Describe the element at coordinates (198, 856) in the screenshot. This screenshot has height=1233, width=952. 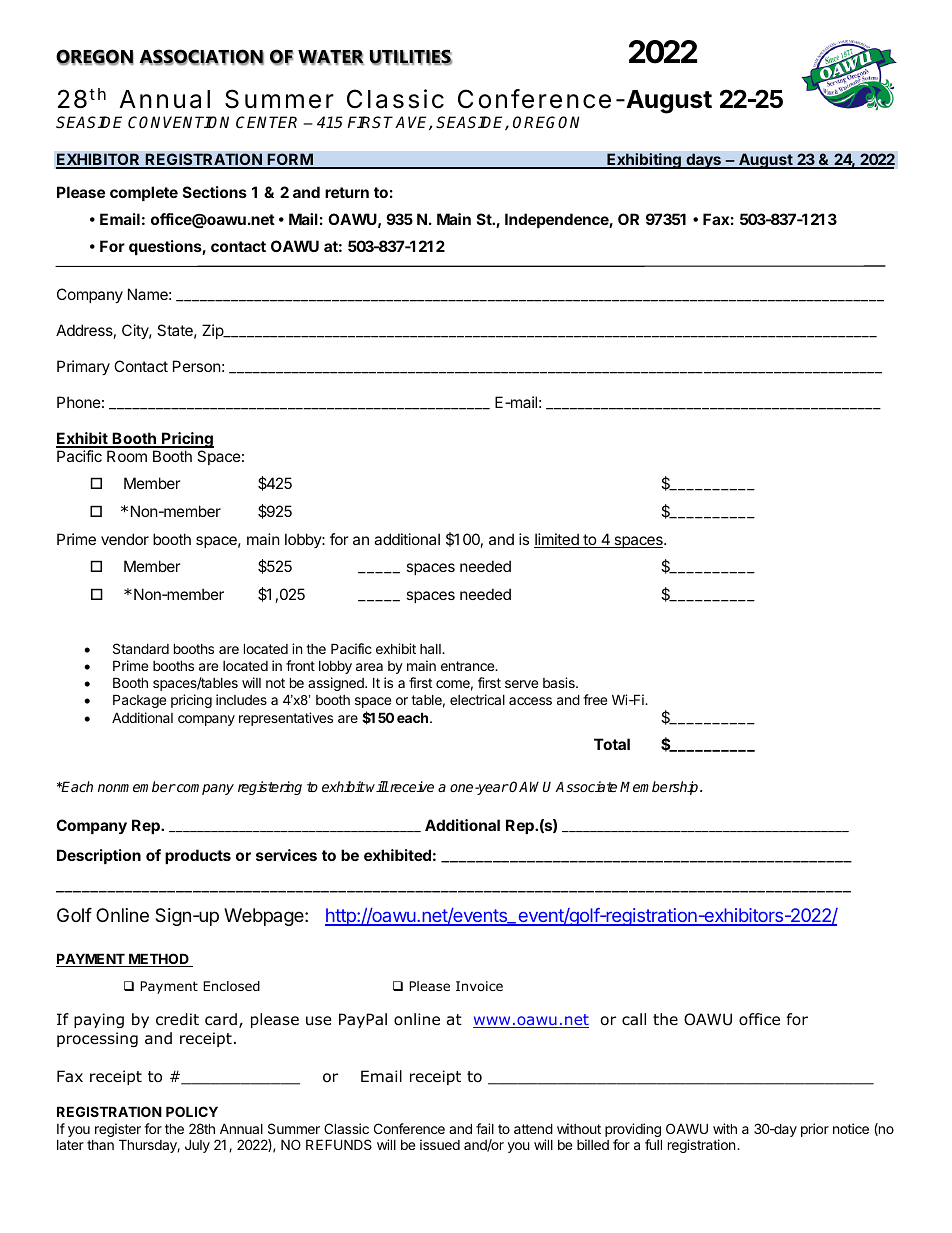
I see `products` at that location.
